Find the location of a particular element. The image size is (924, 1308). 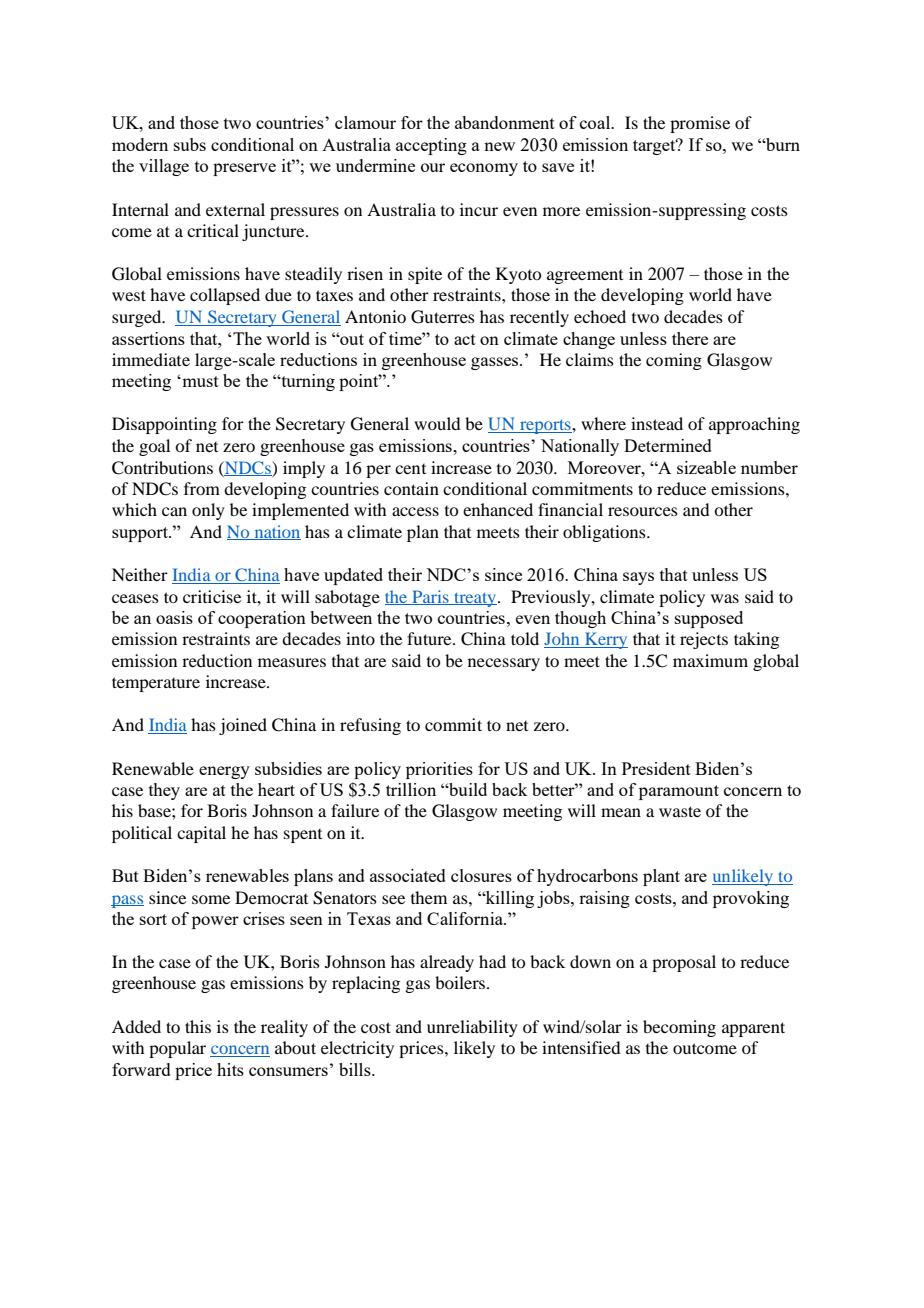

would is located at coordinates (437, 423).
